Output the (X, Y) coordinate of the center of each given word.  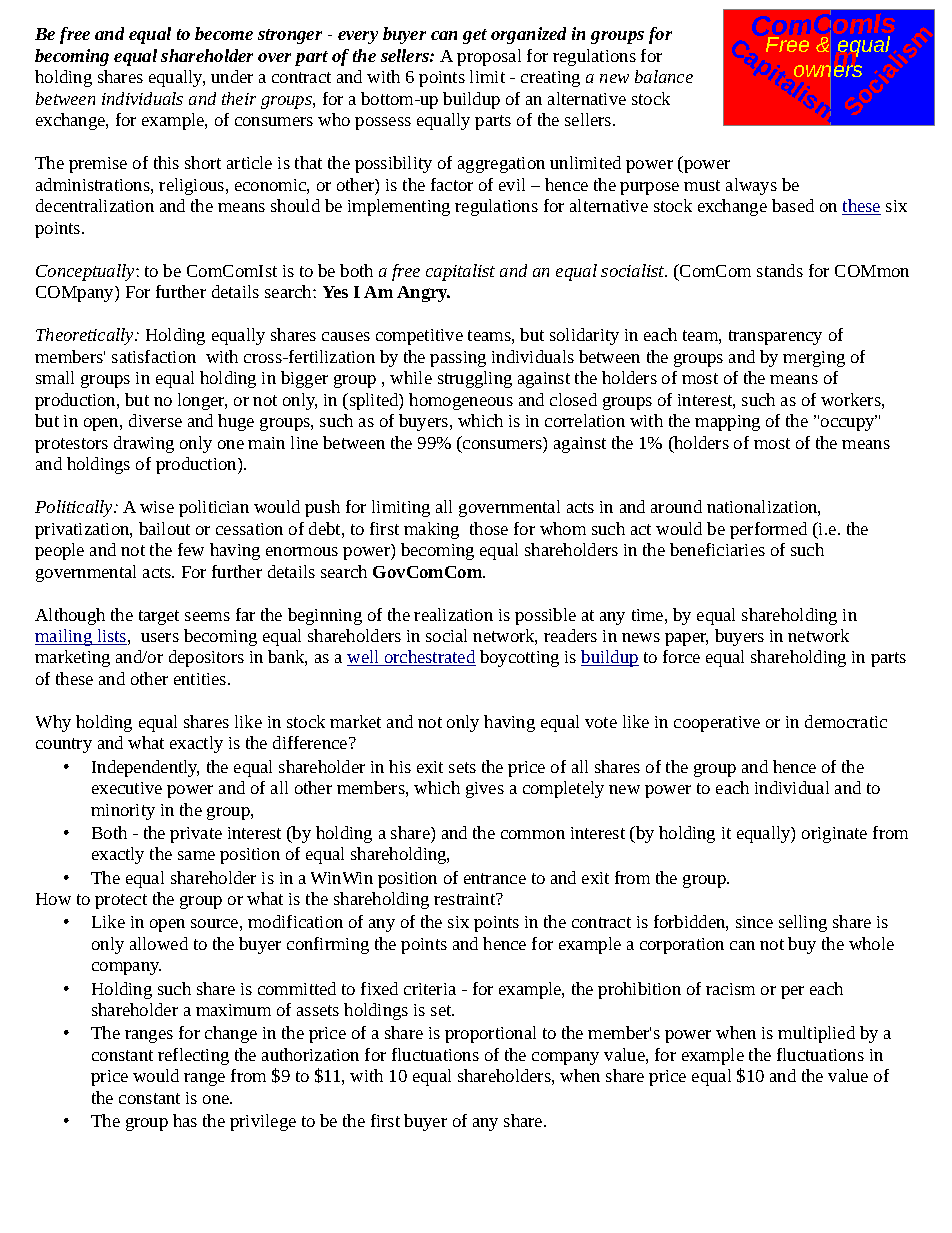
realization (453, 614)
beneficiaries (717, 549)
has (185, 1120)
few (191, 549)
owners (828, 71)
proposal (489, 57)
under (232, 76)
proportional (490, 1034)
